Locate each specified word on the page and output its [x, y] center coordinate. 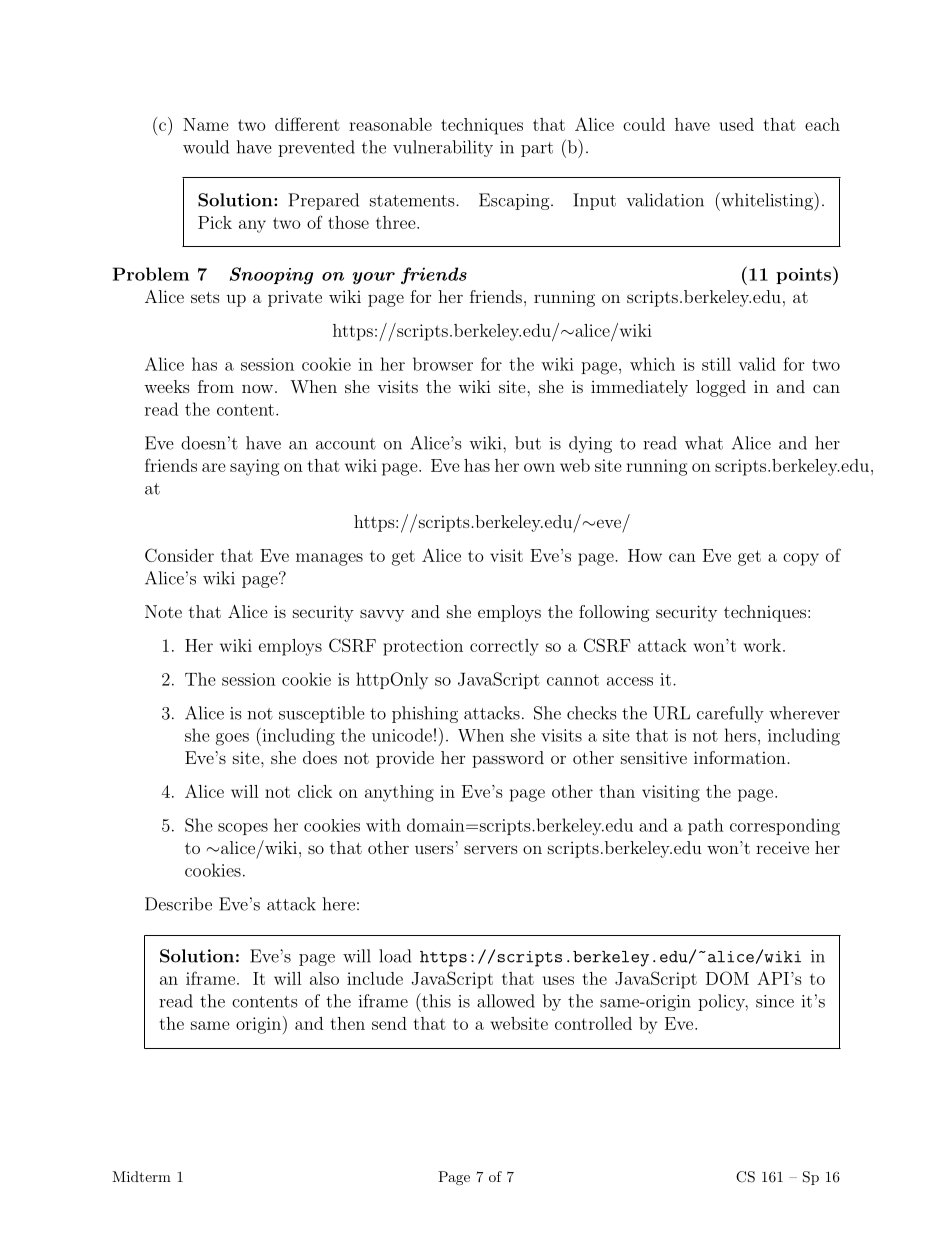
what [704, 443]
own [539, 467]
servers [491, 849]
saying [254, 467]
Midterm [141, 1176]
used [736, 124]
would [206, 147]
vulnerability [443, 148]
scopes [243, 829]
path [706, 826]
